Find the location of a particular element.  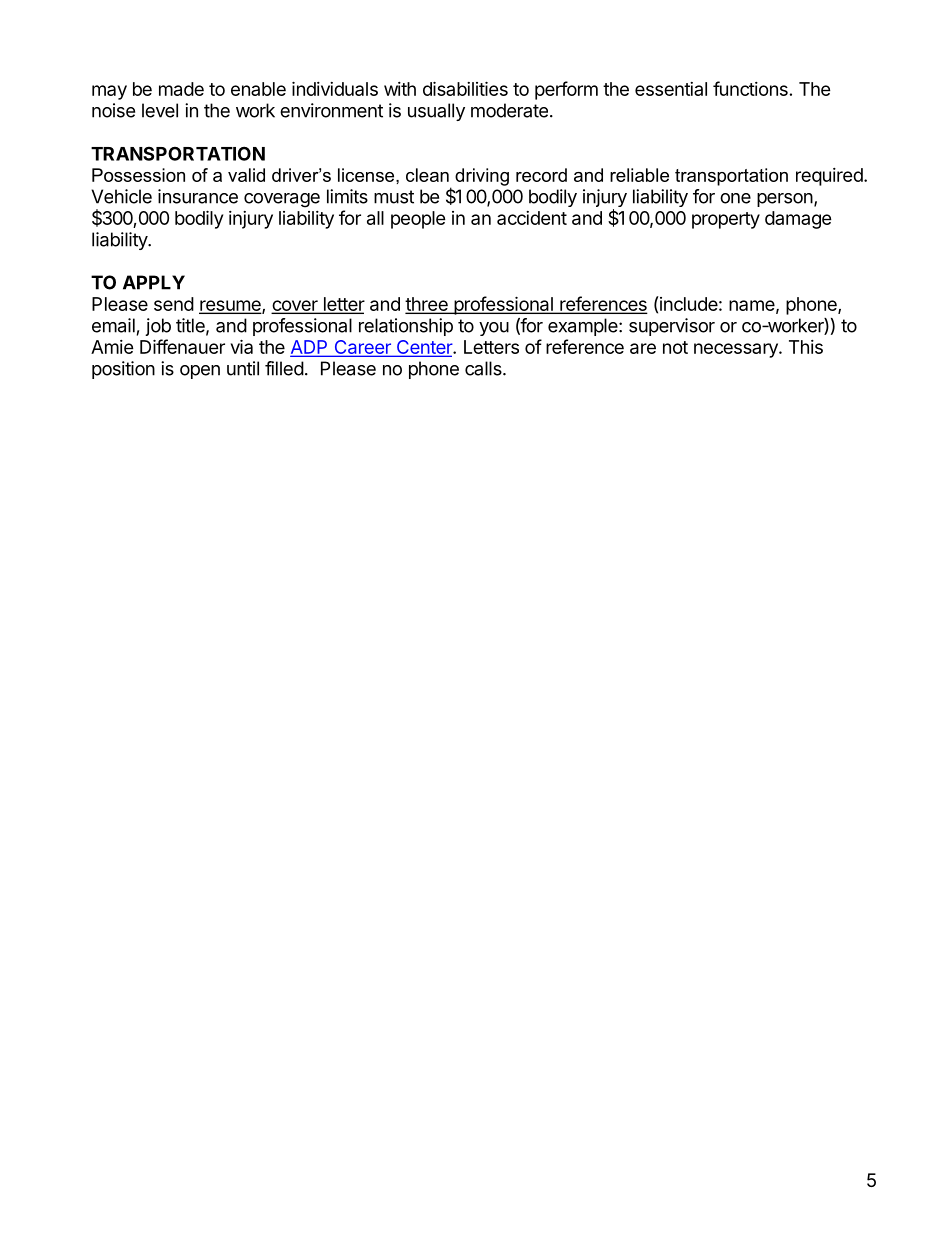

necessary is located at coordinates (737, 350).
